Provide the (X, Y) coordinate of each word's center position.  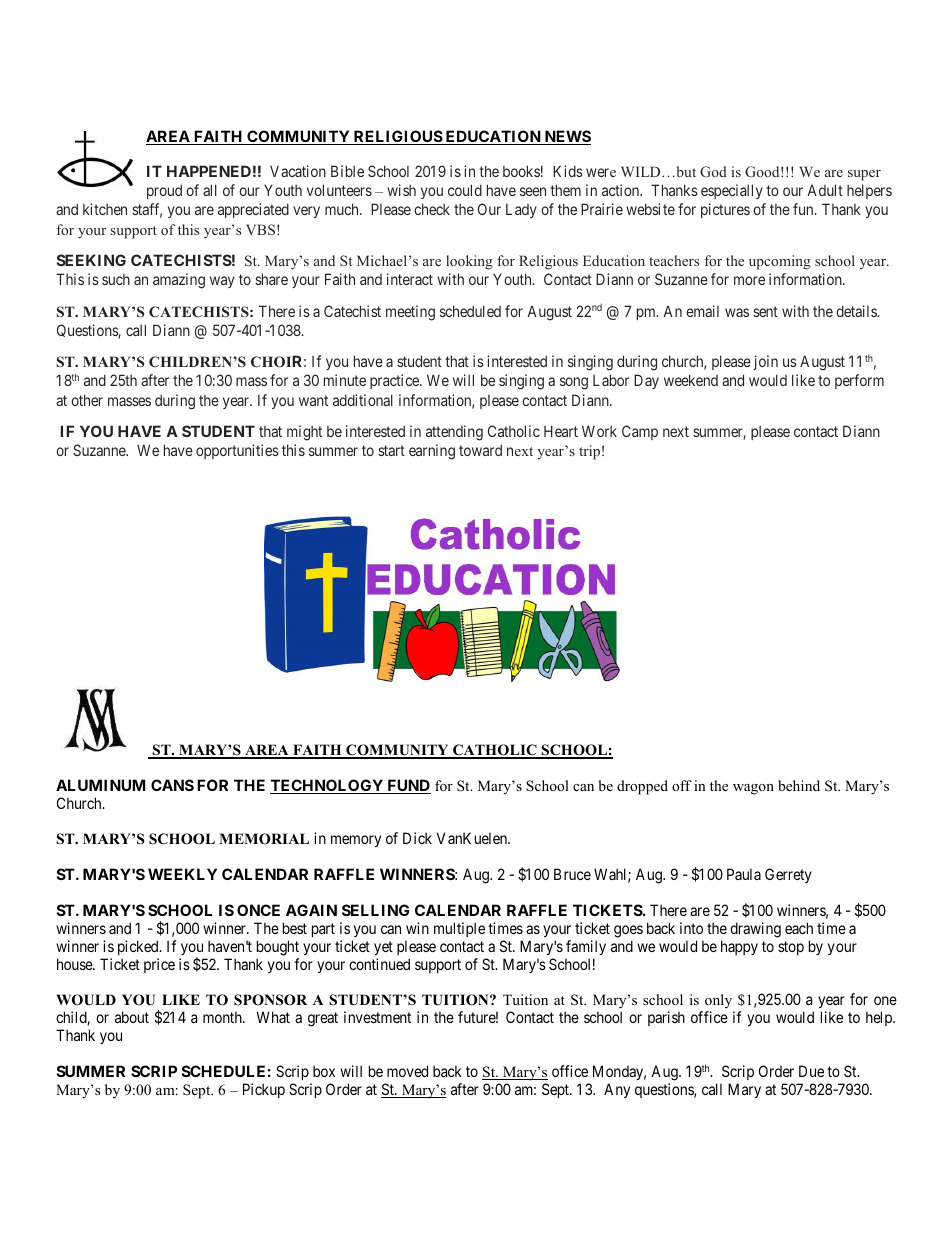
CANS (172, 785)
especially (732, 191)
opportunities (237, 451)
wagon (753, 789)
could (465, 190)
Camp (640, 432)
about (132, 1017)
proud (164, 191)
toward (480, 450)
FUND (408, 786)
